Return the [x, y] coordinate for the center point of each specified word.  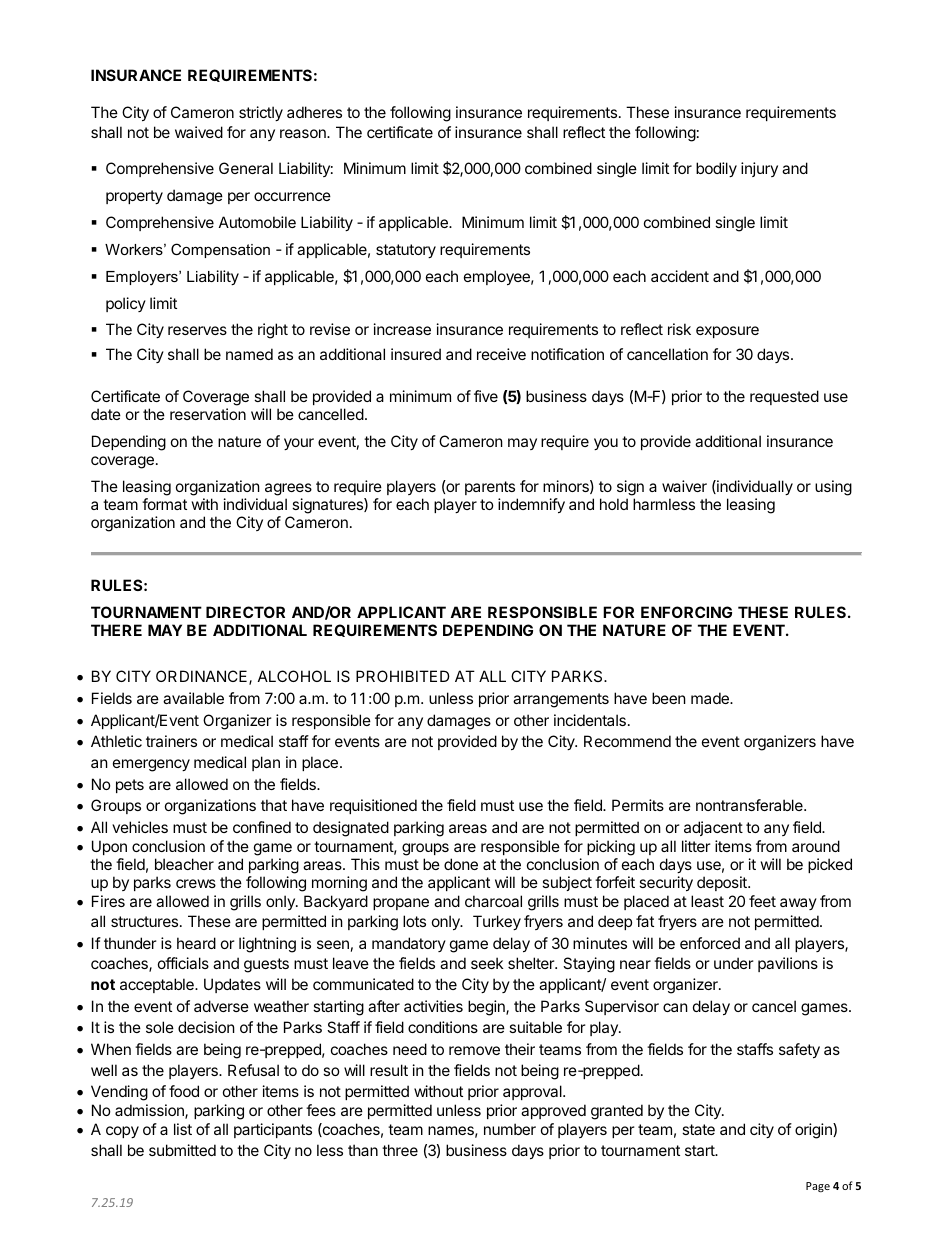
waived [199, 132]
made [711, 698]
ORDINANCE [203, 677]
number [510, 1129]
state [698, 1129]
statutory [406, 251]
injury [759, 169]
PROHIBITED [403, 676]
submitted [182, 1150]
